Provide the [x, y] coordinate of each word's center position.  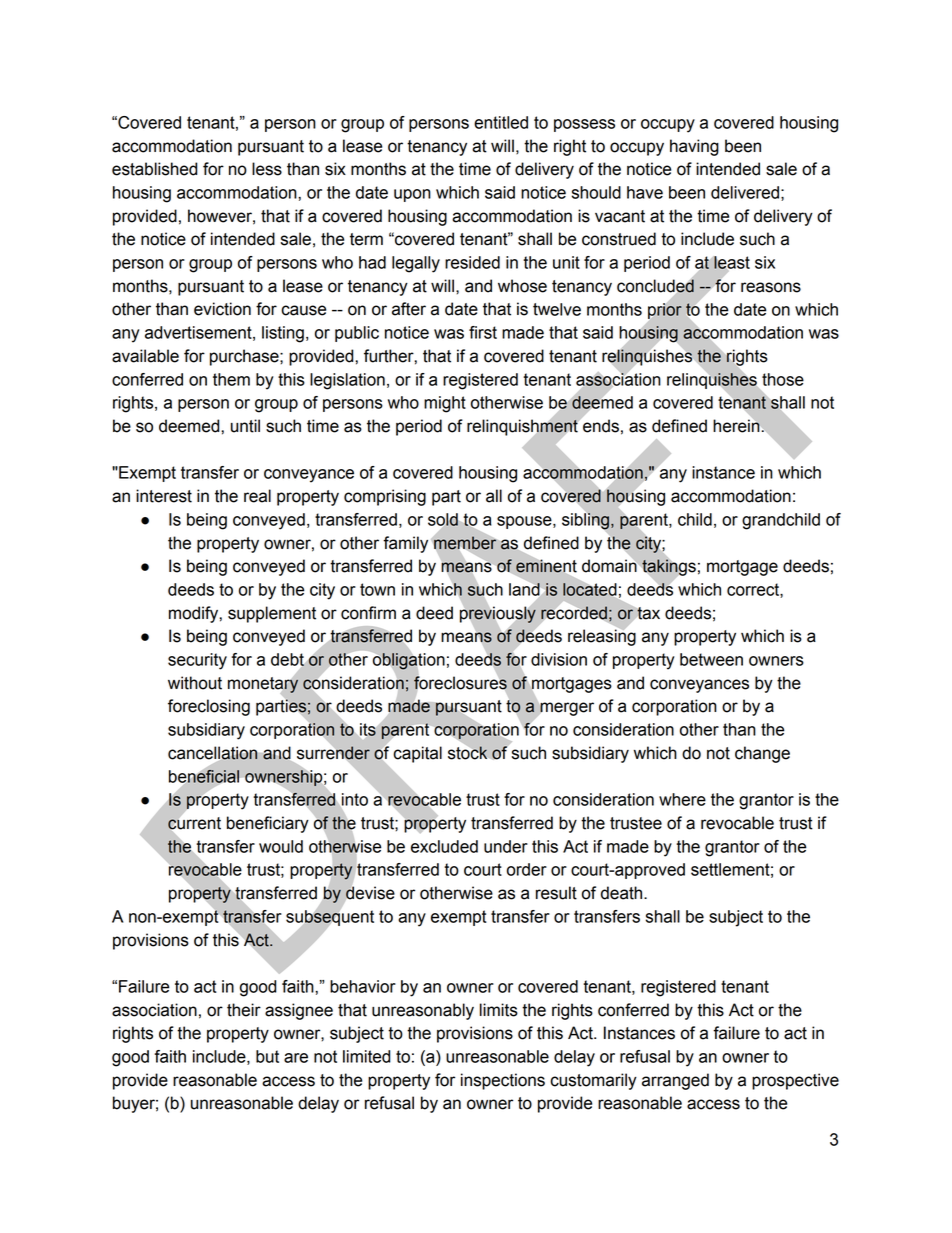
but [267, 1056]
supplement [272, 614]
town [377, 589]
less [267, 169]
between [711, 659]
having [694, 147]
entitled [501, 122]
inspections [503, 1081]
